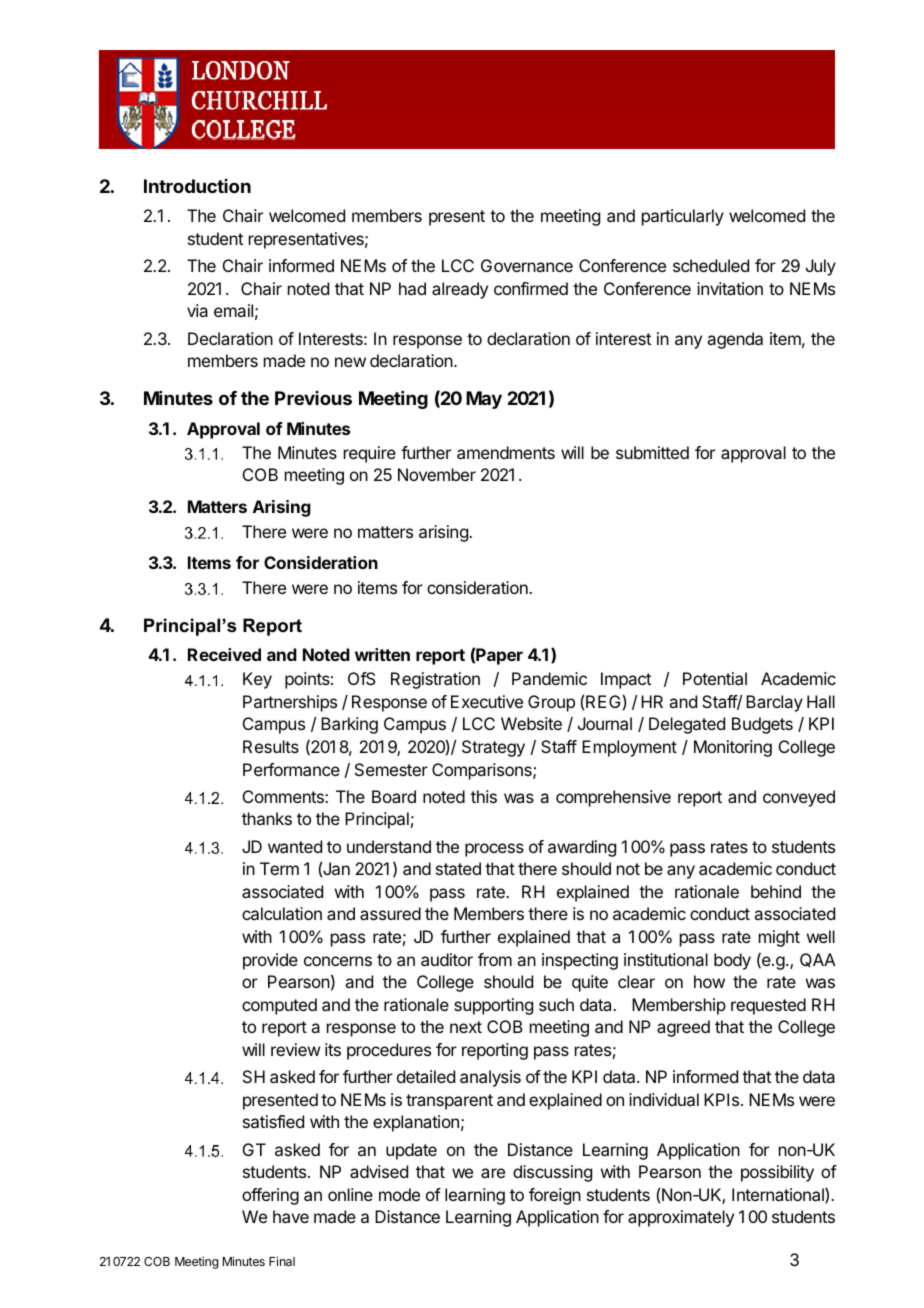  Describe the element at coordinates (271, 746) in the page. I see `Results` at that location.
